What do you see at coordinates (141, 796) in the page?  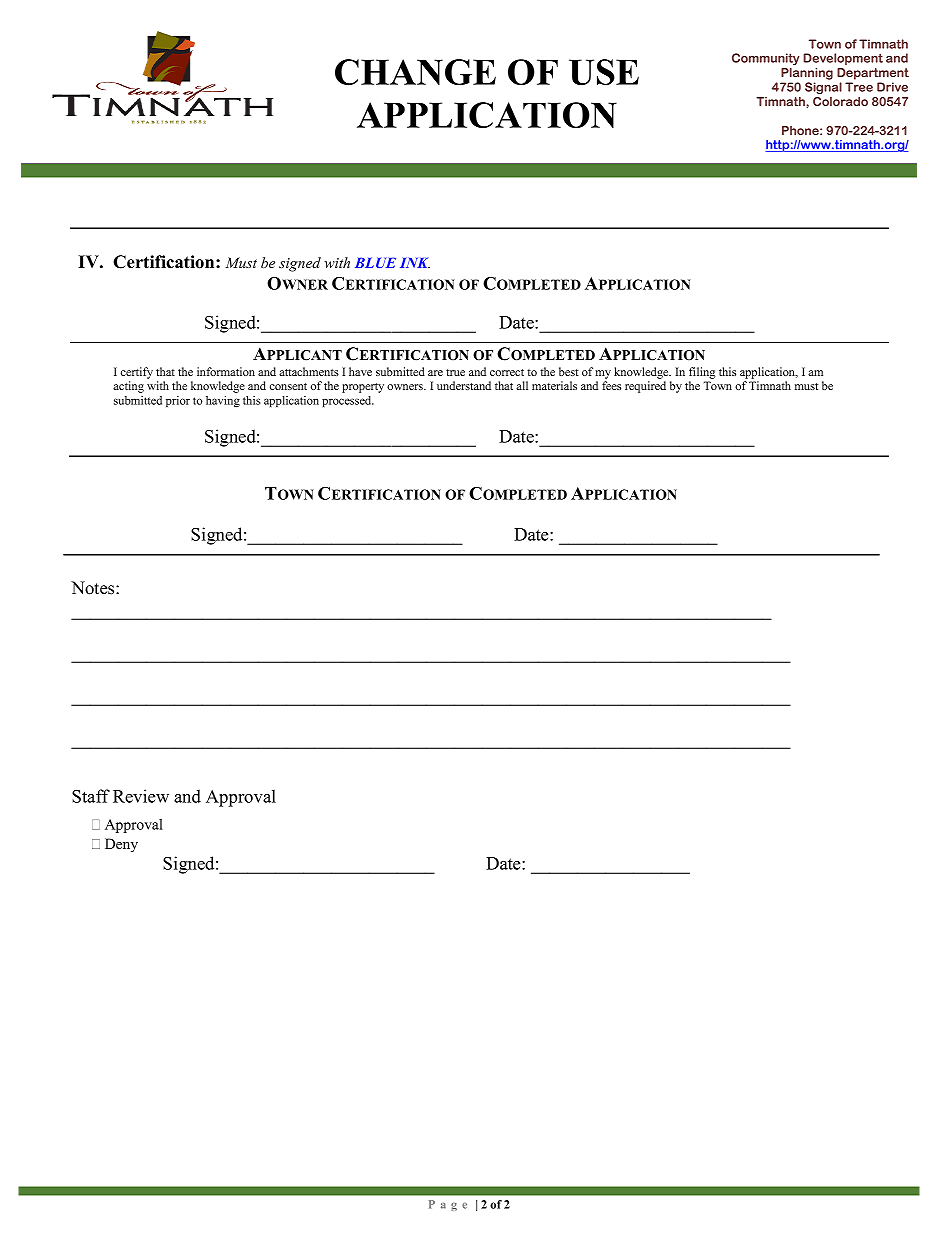 I see `Review` at bounding box center [141, 796].
